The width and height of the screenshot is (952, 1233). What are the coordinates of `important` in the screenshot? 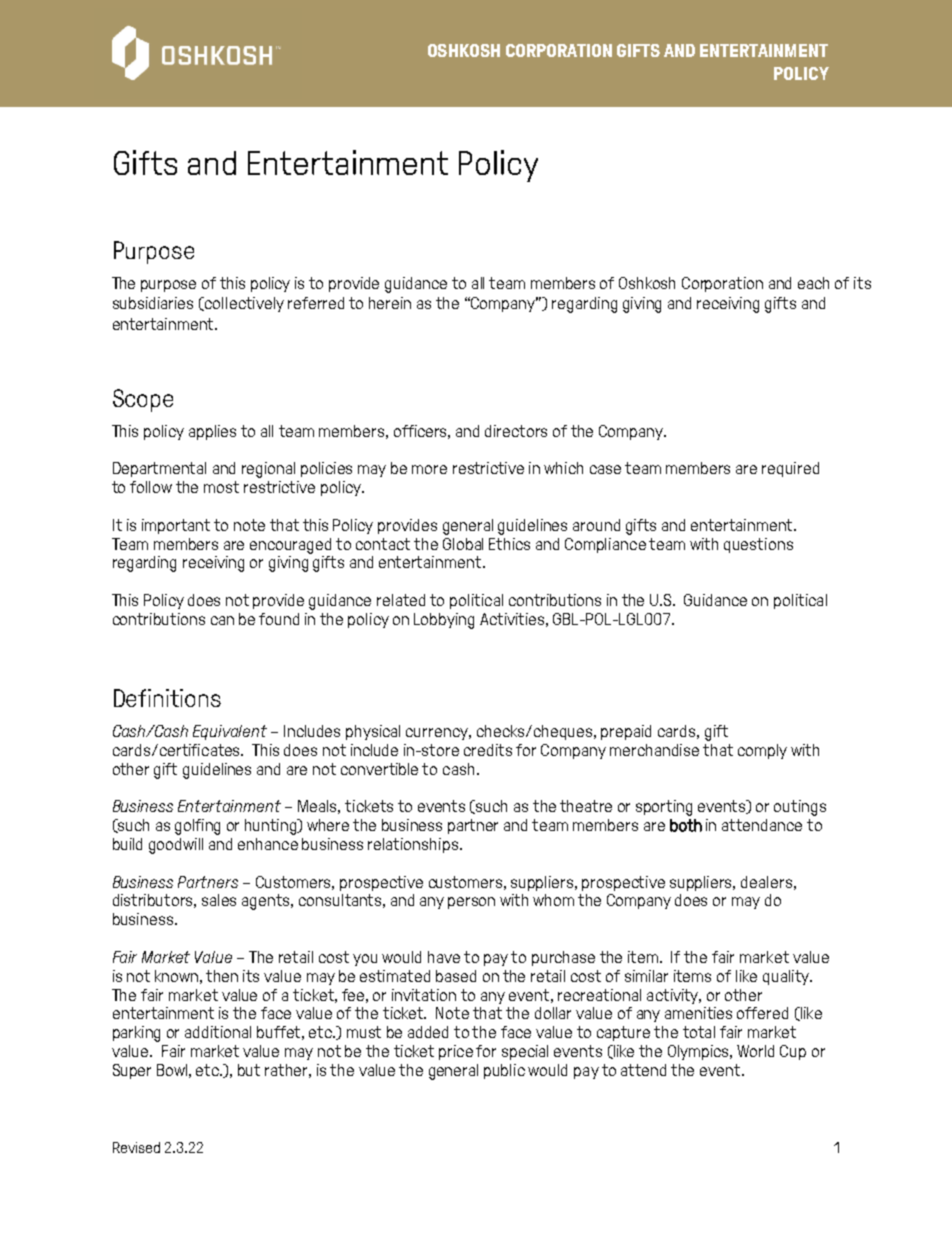 It's located at (176, 526).
